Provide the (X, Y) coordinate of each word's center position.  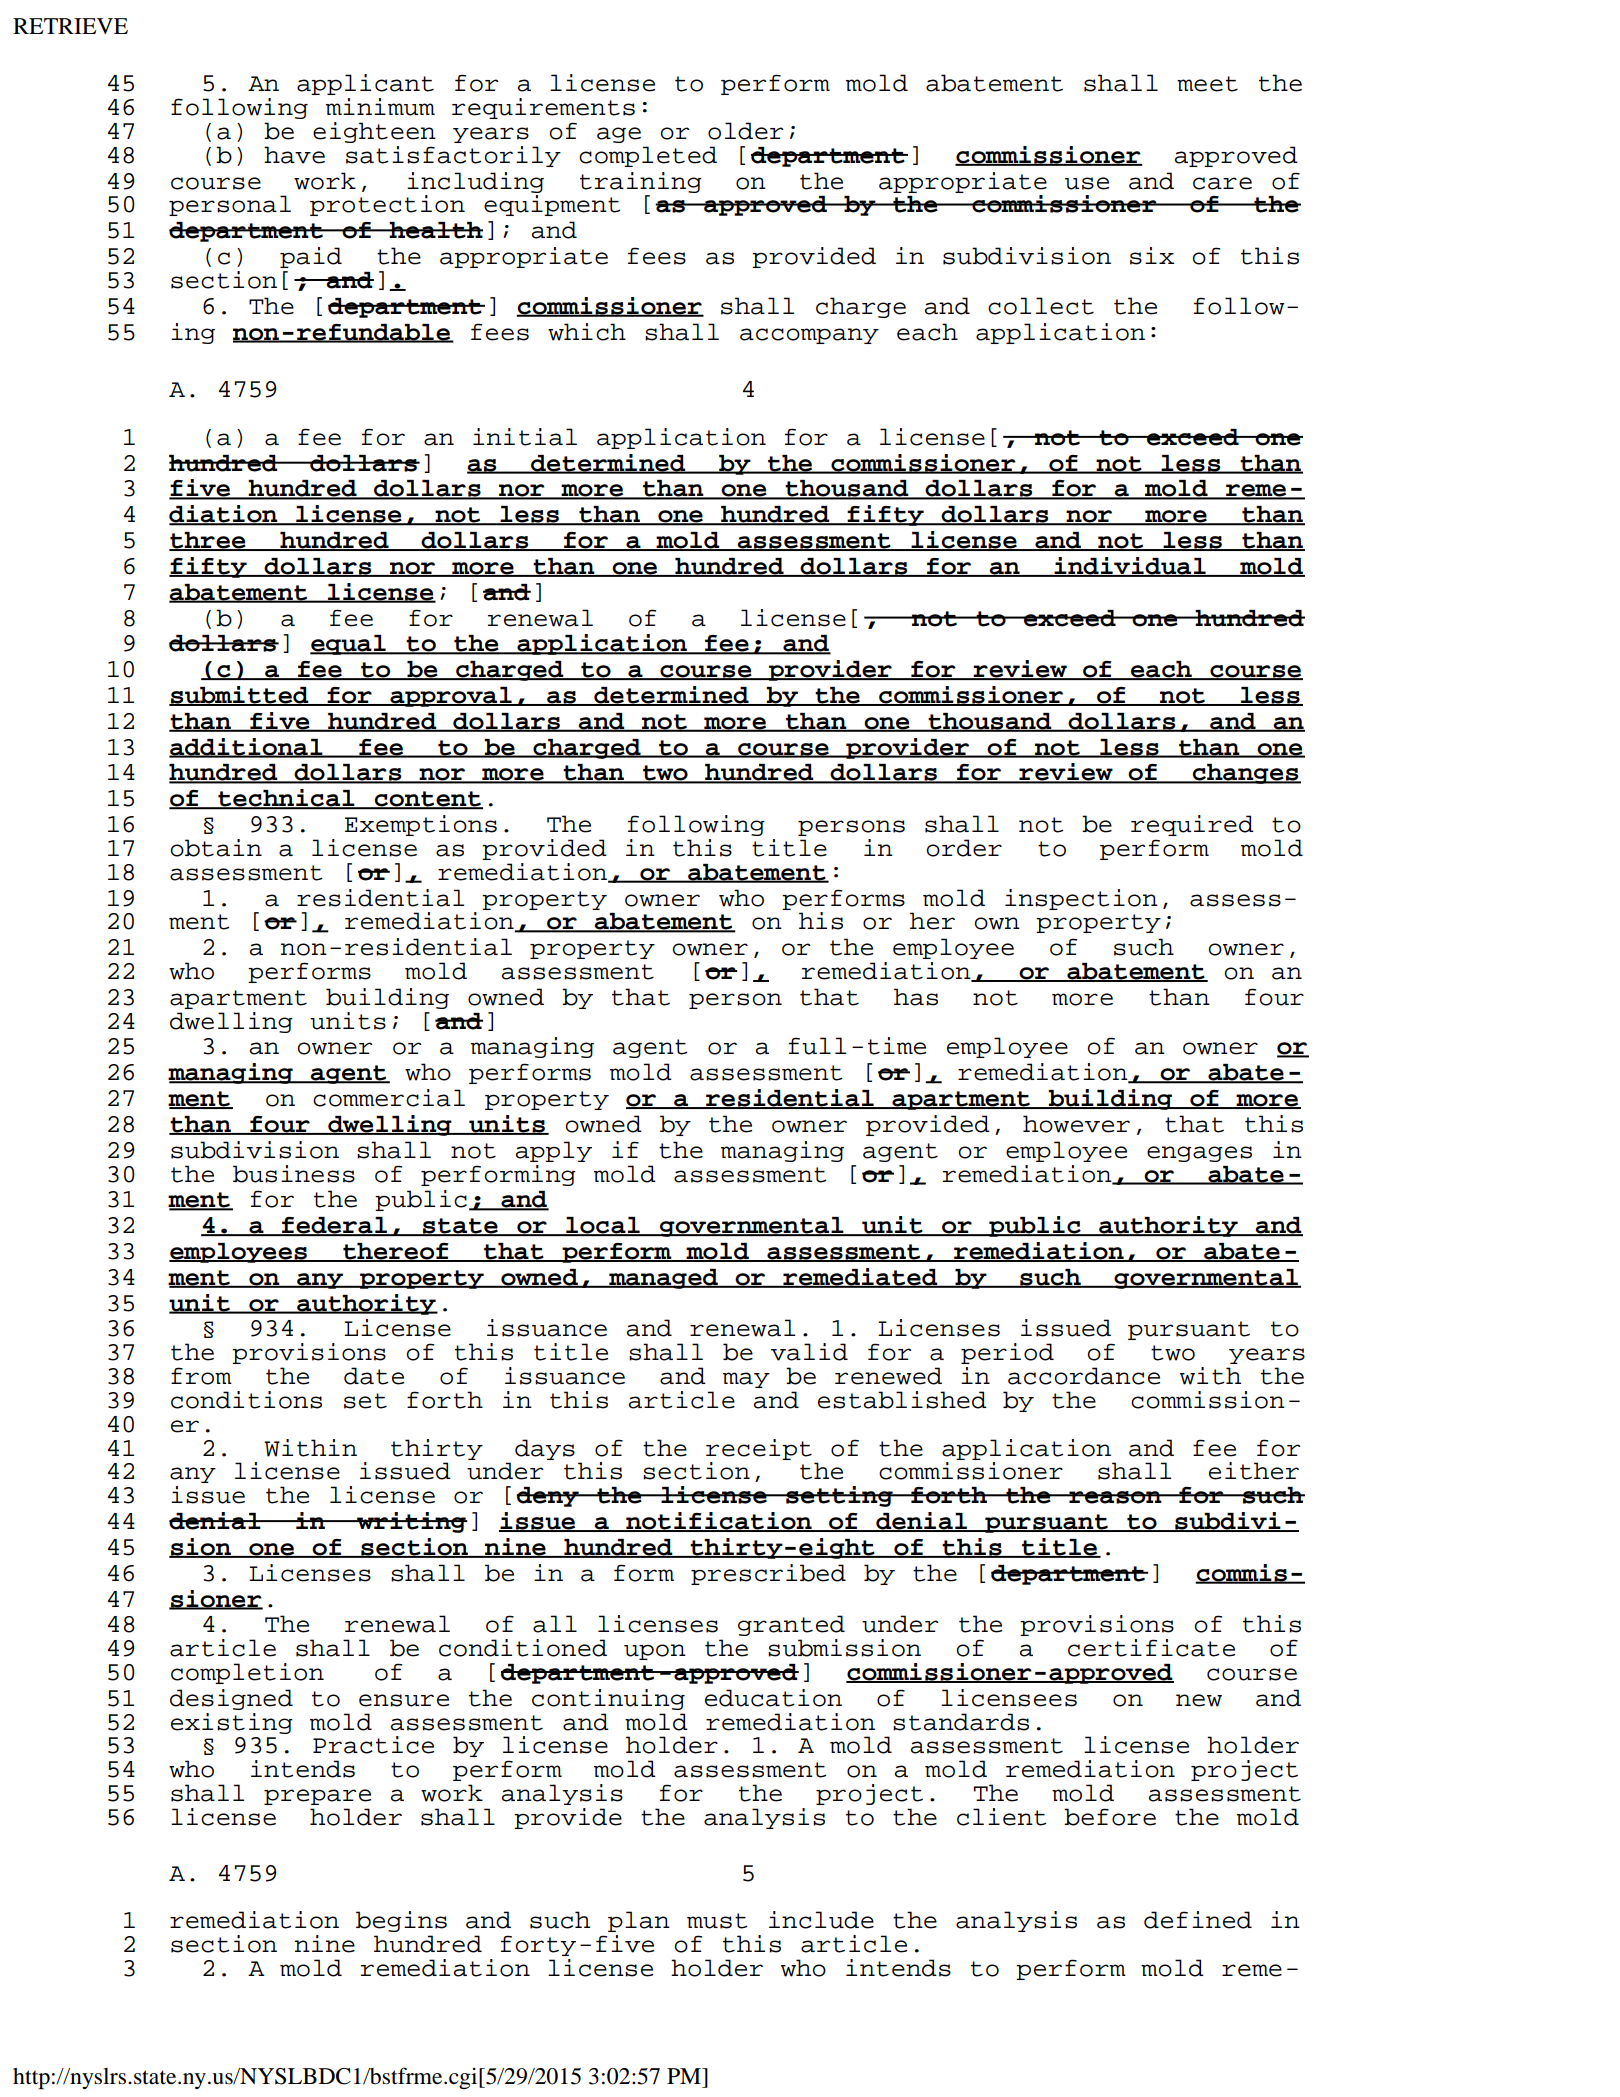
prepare (317, 1797)
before (1110, 1817)
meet (1207, 84)
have (294, 155)
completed (648, 156)
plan (639, 1921)
